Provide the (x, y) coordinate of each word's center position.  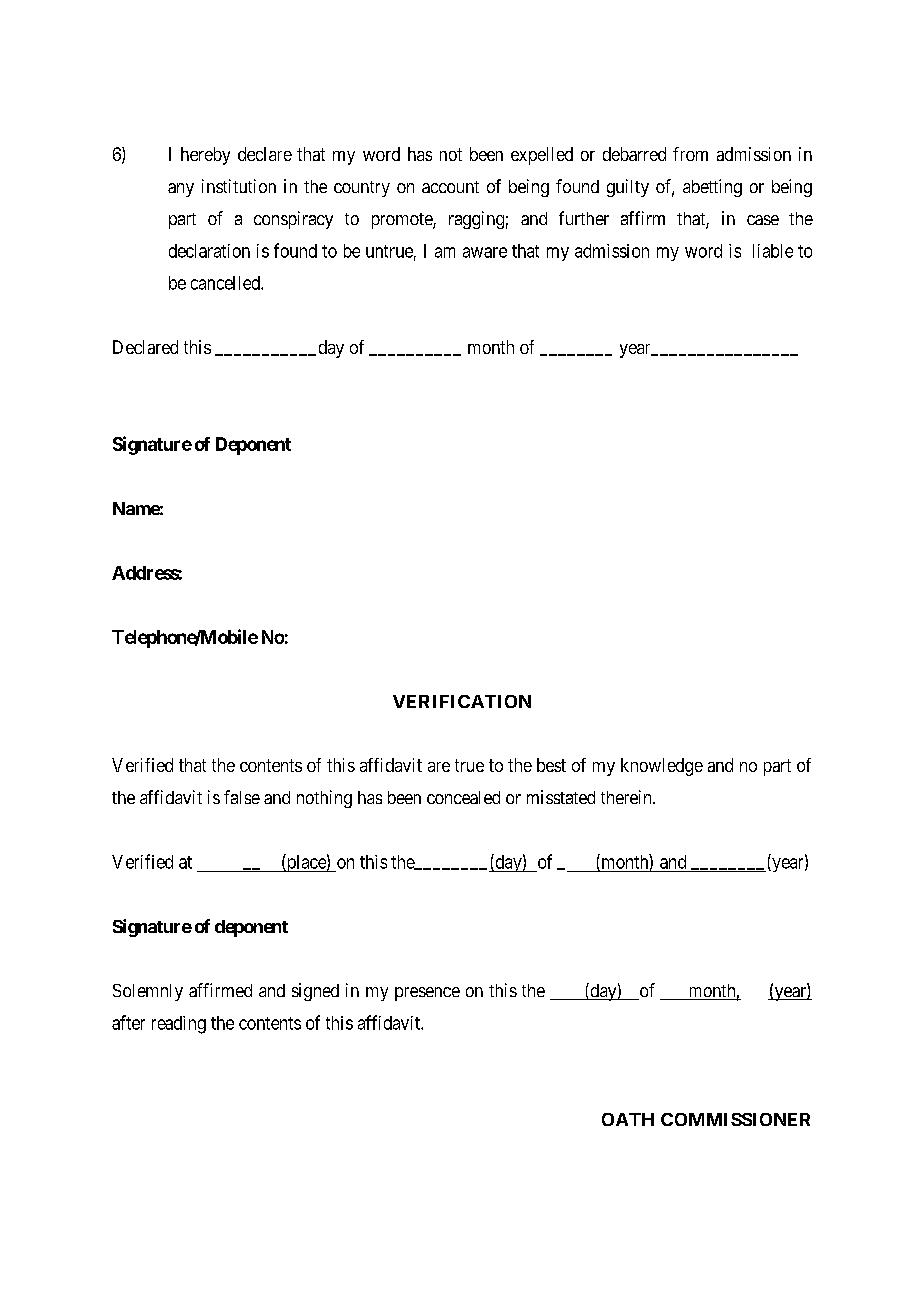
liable (773, 251)
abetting (712, 188)
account (450, 187)
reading (179, 1025)
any (181, 190)
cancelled (226, 283)
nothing (324, 799)
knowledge (662, 767)
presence (427, 994)
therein (627, 797)
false (242, 797)
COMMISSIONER (735, 1119)
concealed (463, 797)
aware (485, 252)
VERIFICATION (462, 701)
